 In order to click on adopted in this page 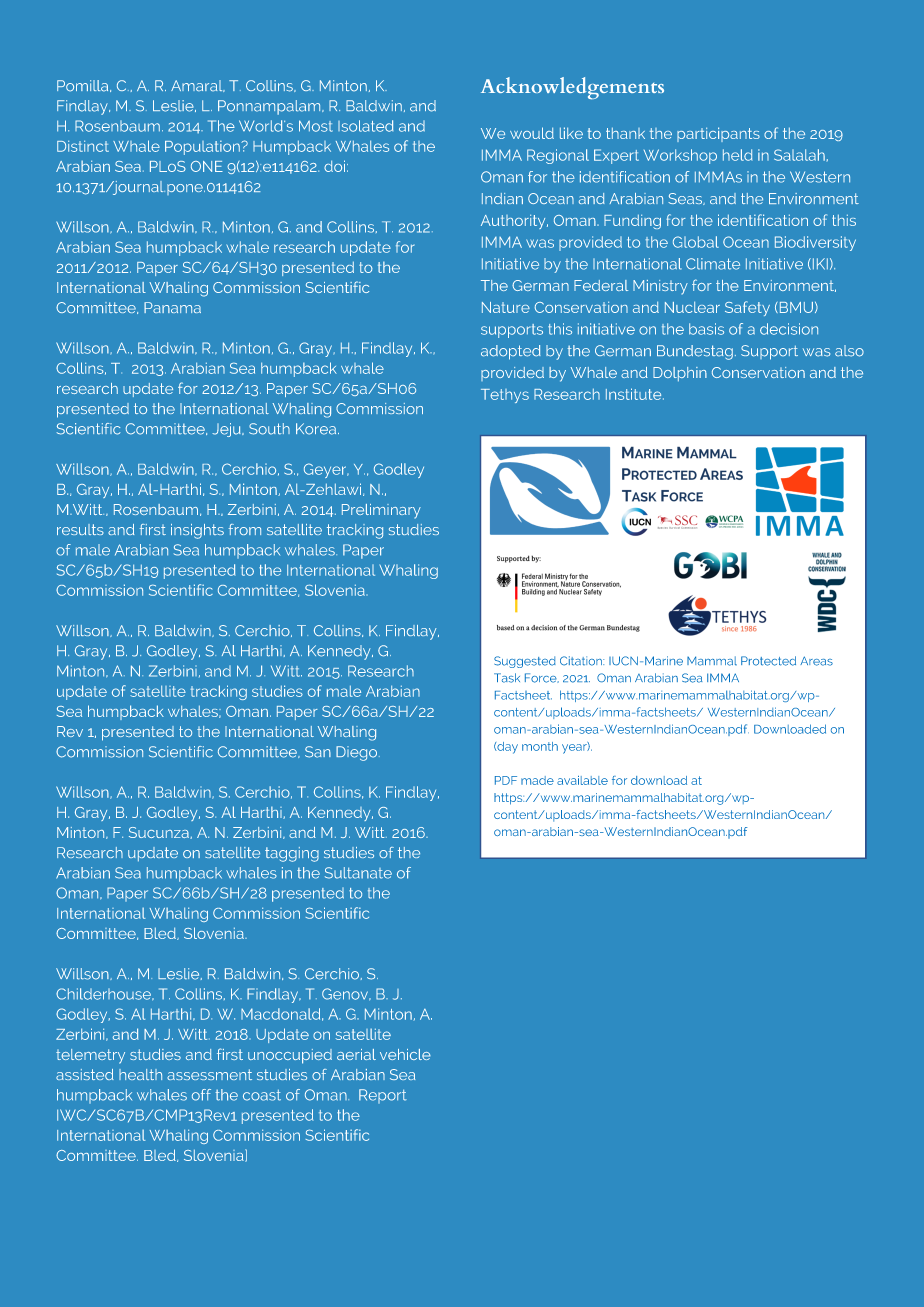, I will do `click(511, 352)`.
